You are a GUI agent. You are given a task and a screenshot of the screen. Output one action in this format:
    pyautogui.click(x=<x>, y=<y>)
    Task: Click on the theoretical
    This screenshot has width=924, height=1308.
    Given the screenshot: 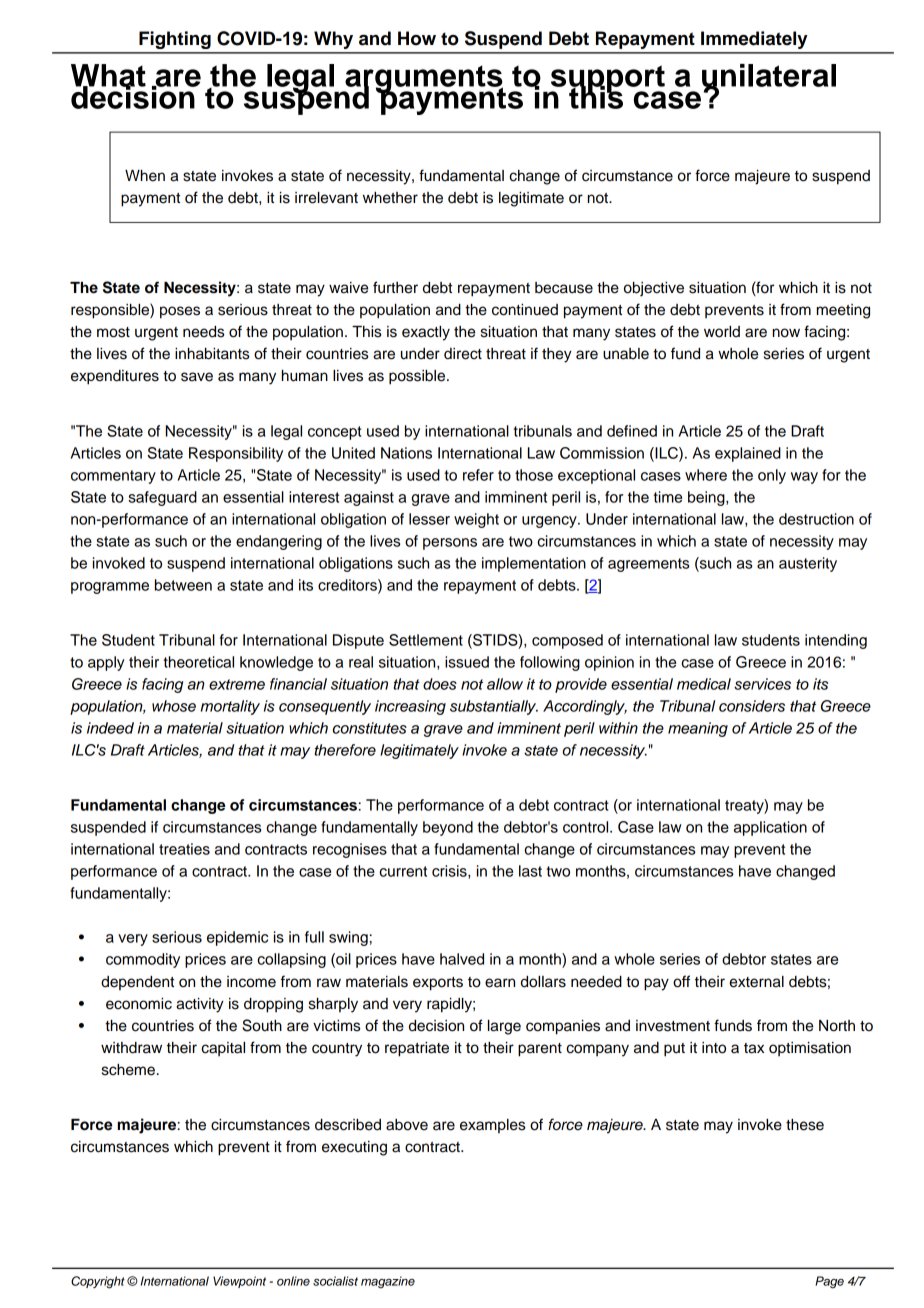 What is the action you would take?
    pyautogui.click(x=198, y=662)
